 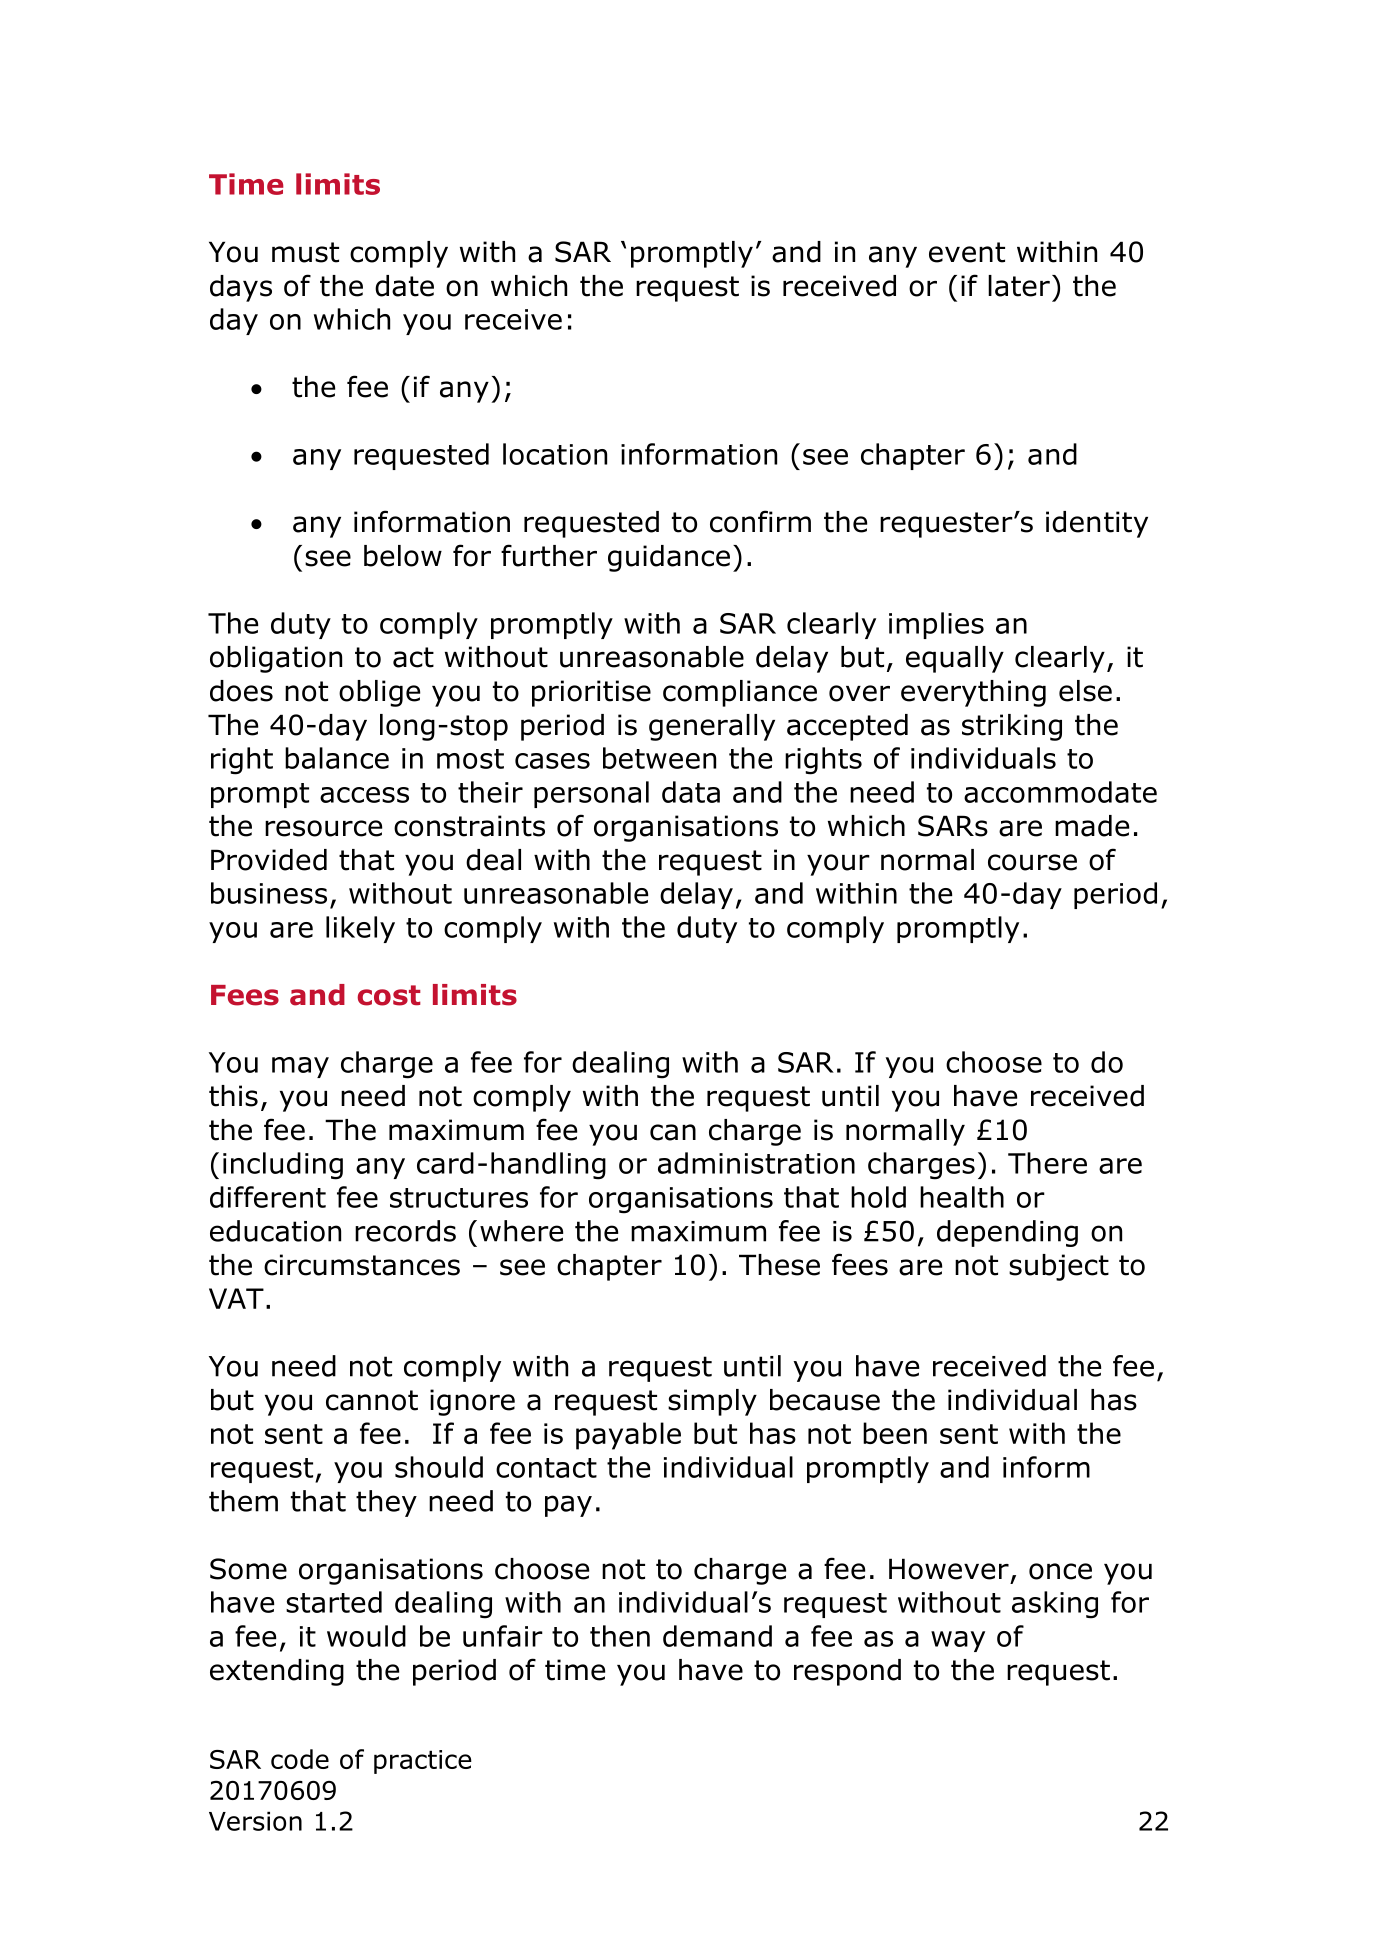 What do you see at coordinates (620, 1636) in the image?
I see `then` at bounding box center [620, 1636].
